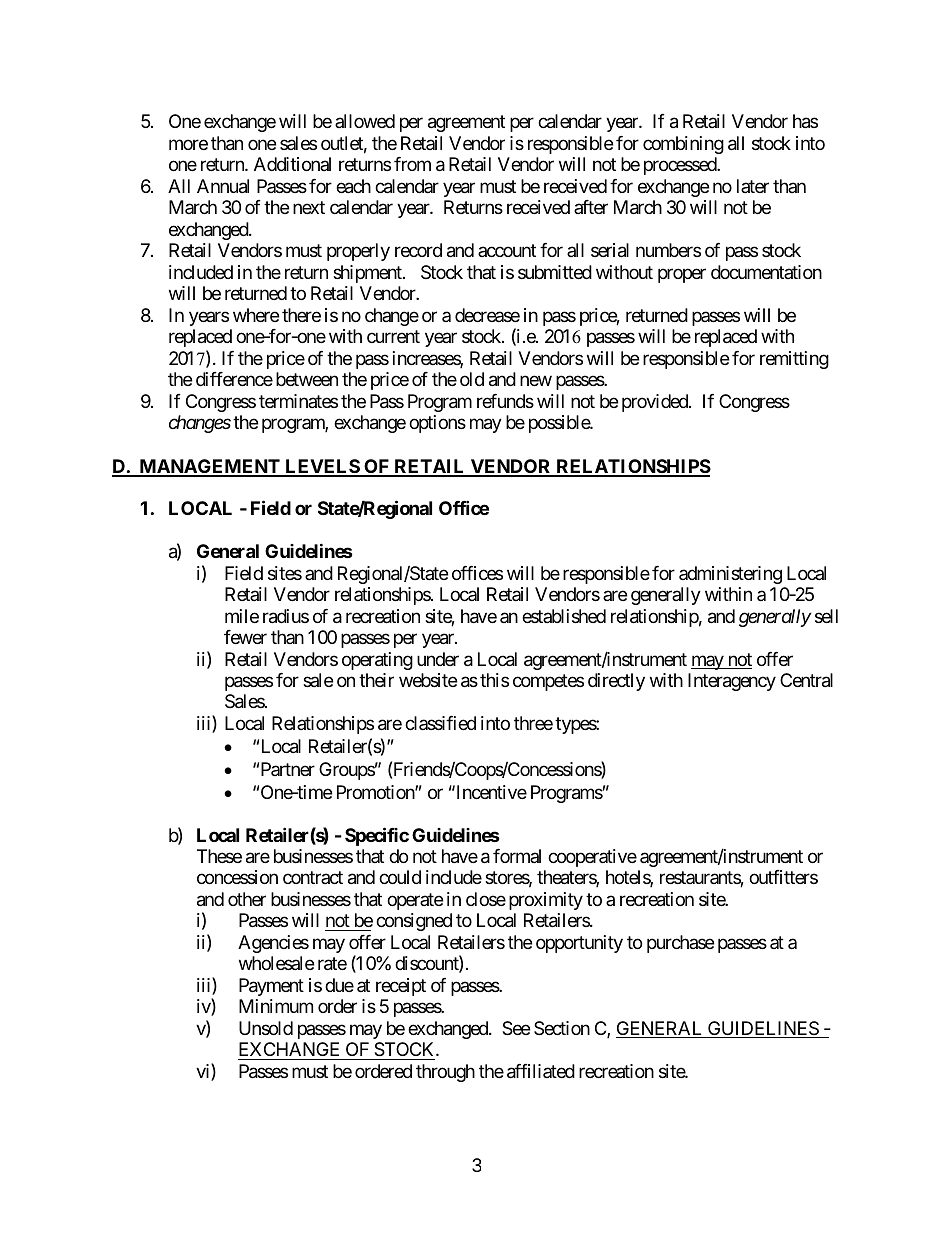  Describe the element at coordinates (266, 1028) in the screenshot. I see `Unsold` at that location.
